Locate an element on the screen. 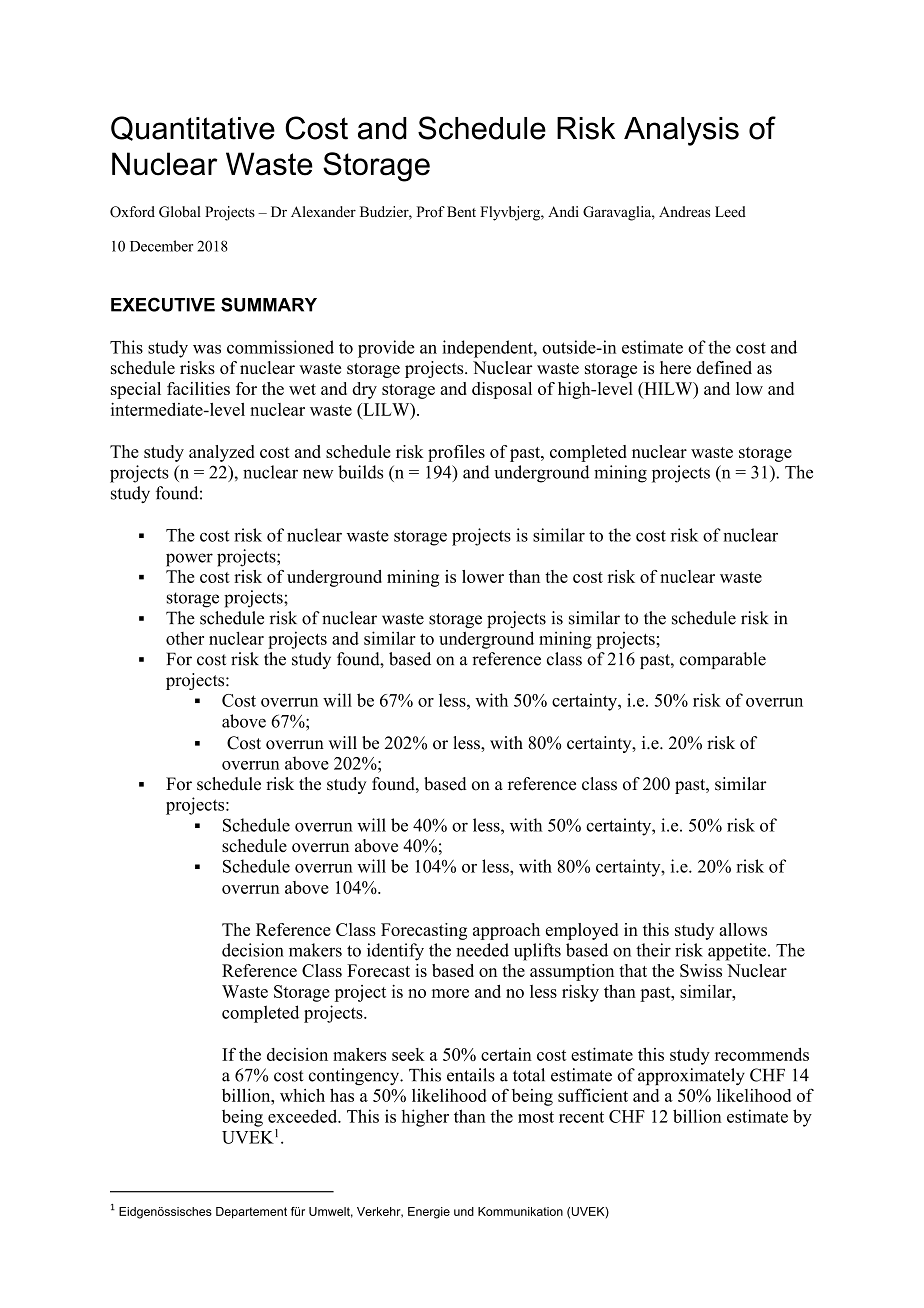 This screenshot has width=924, height=1308. analyzed is located at coordinates (221, 453).
